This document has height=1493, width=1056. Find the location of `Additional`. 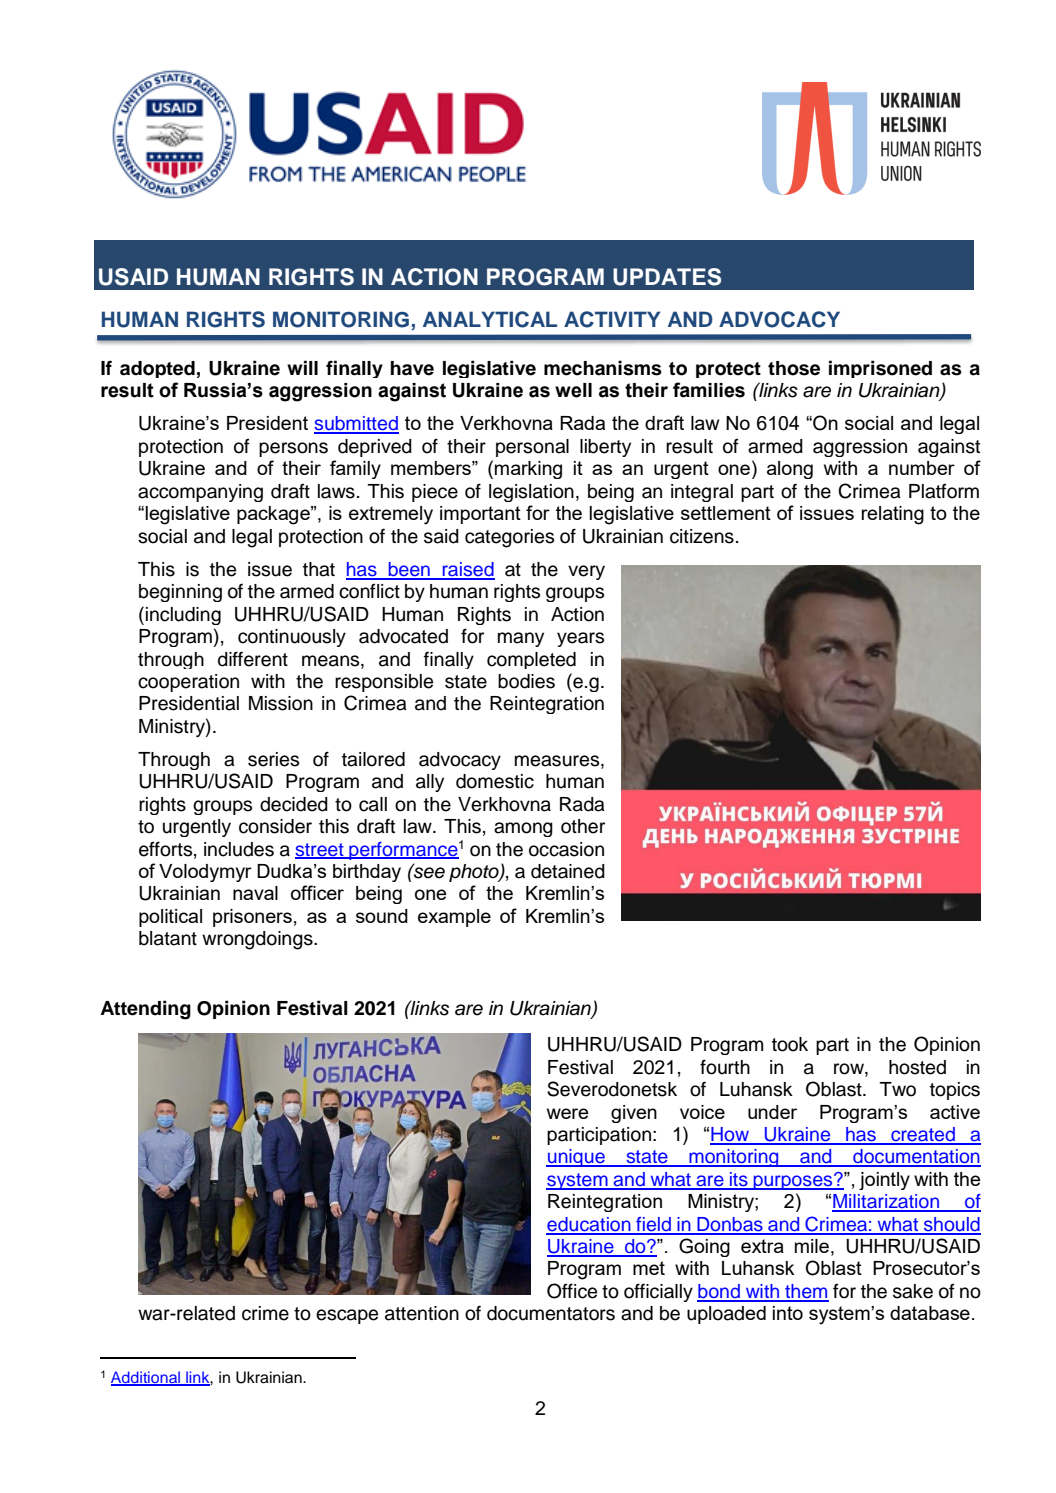

Additional is located at coordinates (146, 1378).
